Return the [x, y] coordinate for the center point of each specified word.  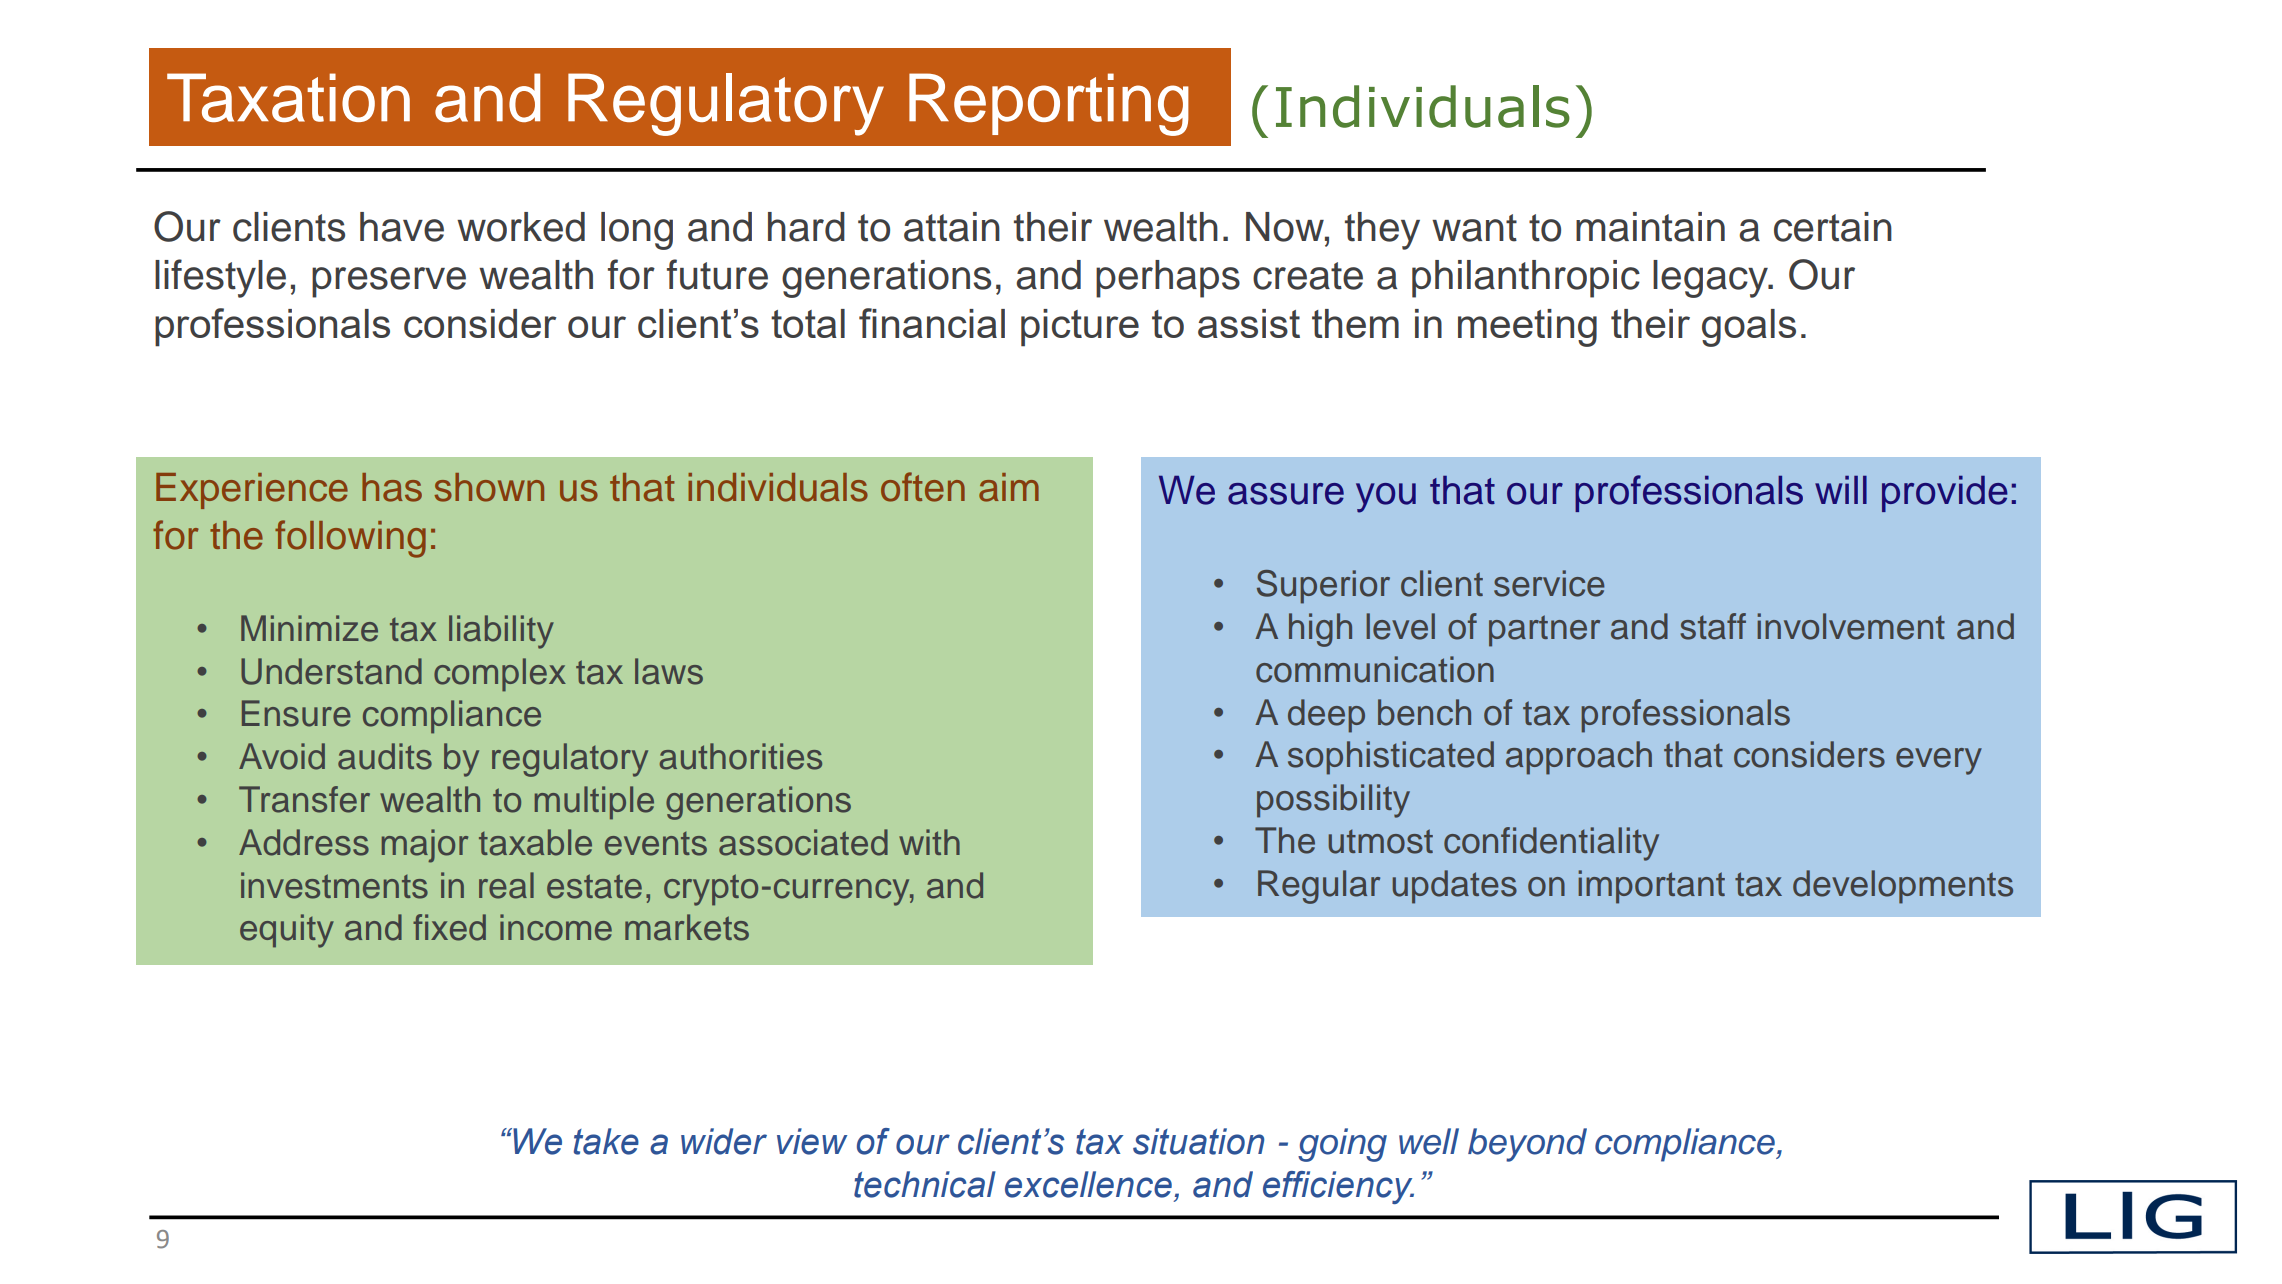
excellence [1088, 1184]
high [1320, 630]
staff [1713, 626]
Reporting [1049, 104]
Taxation [288, 97]
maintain [1650, 227]
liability [501, 632]
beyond [1527, 1145]
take [606, 1141]
